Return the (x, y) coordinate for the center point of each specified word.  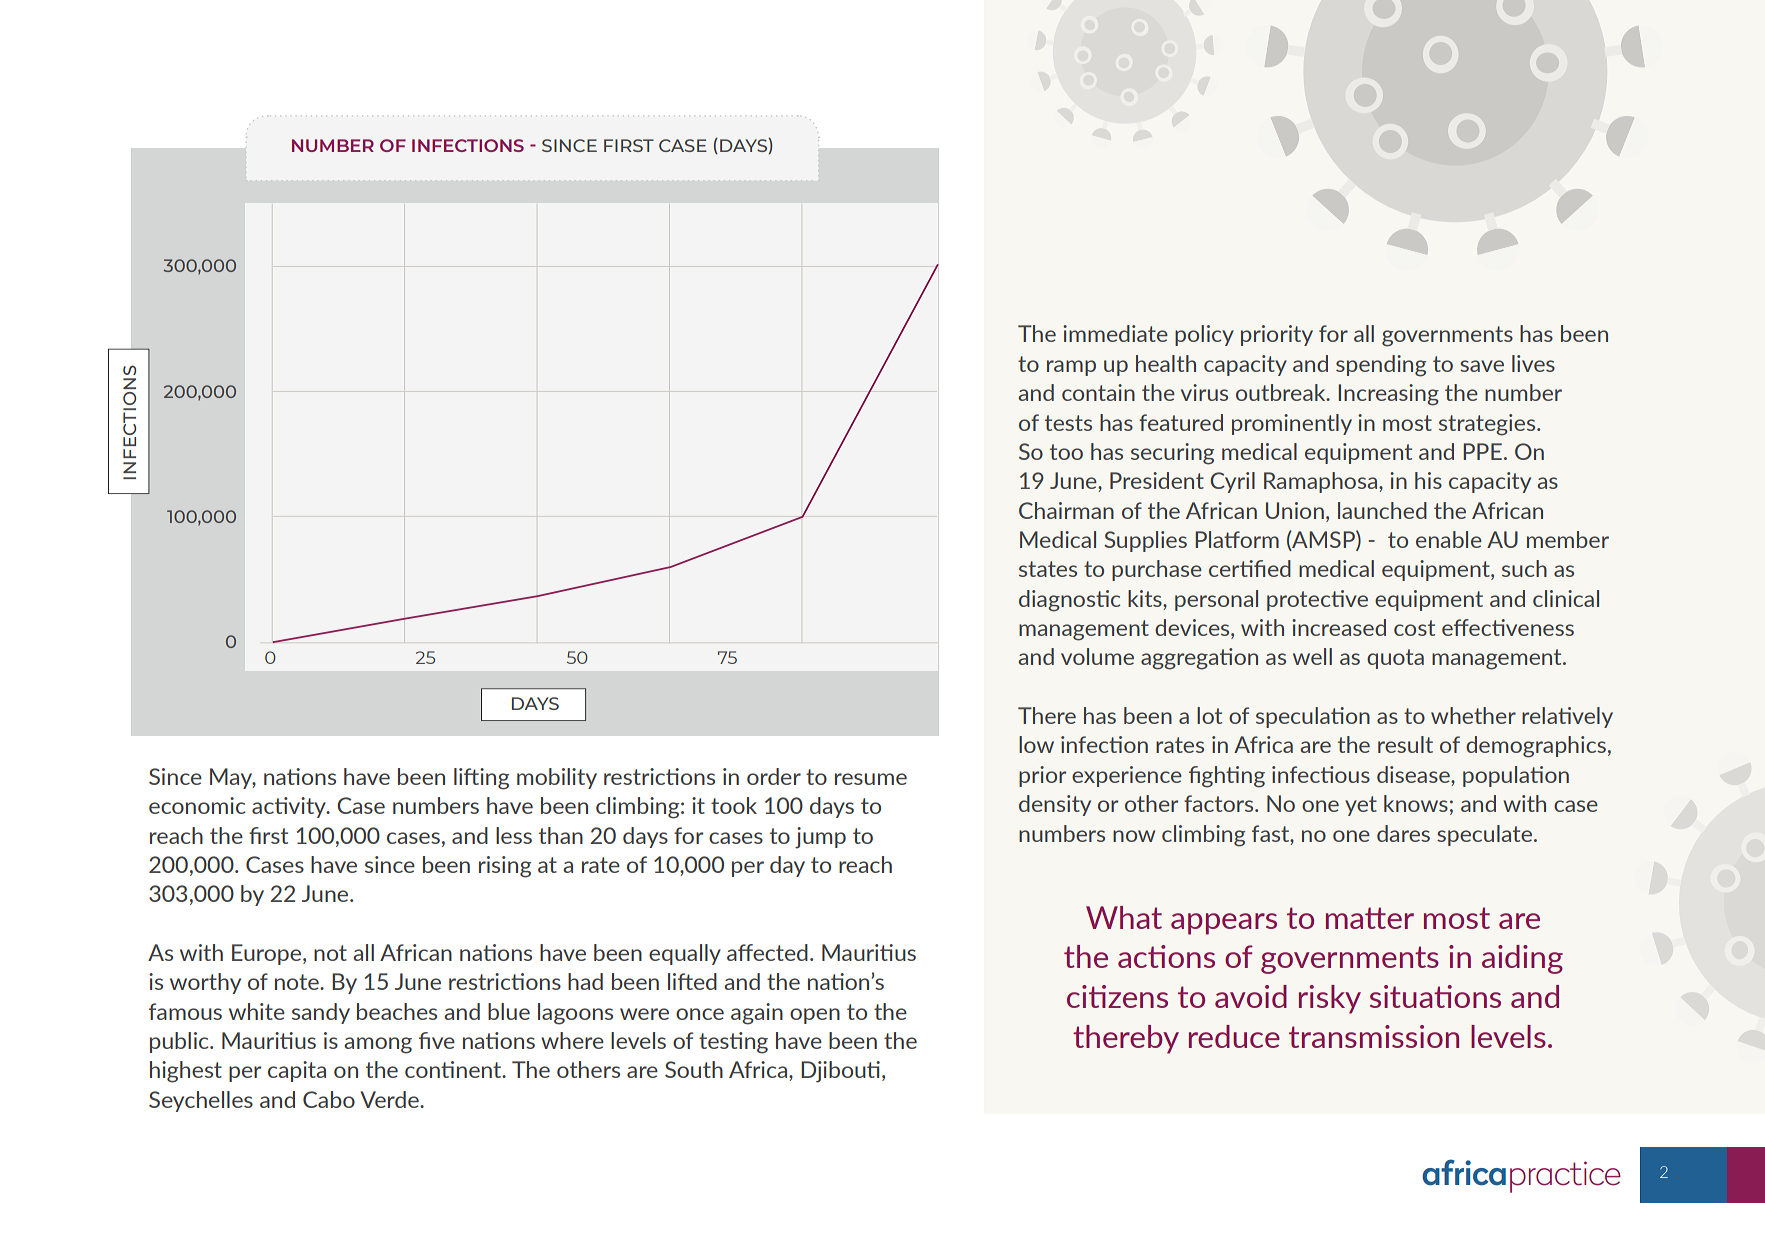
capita (297, 1071)
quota (1395, 659)
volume (1097, 656)
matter (1370, 918)
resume (871, 779)
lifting (481, 779)
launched (1382, 510)
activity (290, 807)
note (298, 982)
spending (1381, 366)
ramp (1071, 368)
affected (767, 952)
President (1157, 480)
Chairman (1066, 510)
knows (1416, 803)
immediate (1115, 333)
